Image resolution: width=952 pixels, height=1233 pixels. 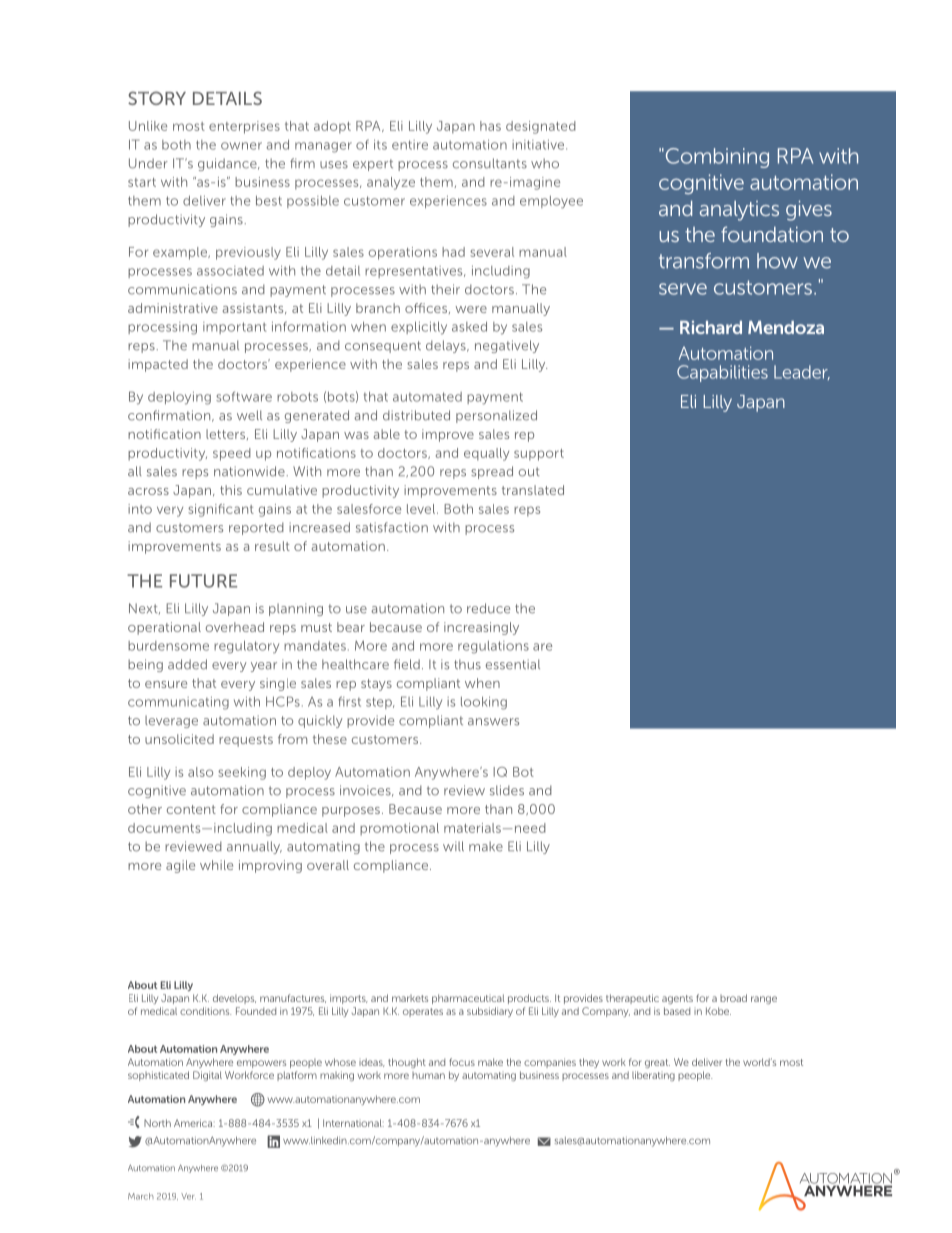 What do you see at coordinates (244, 127) in the image?
I see `enterprises` at bounding box center [244, 127].
